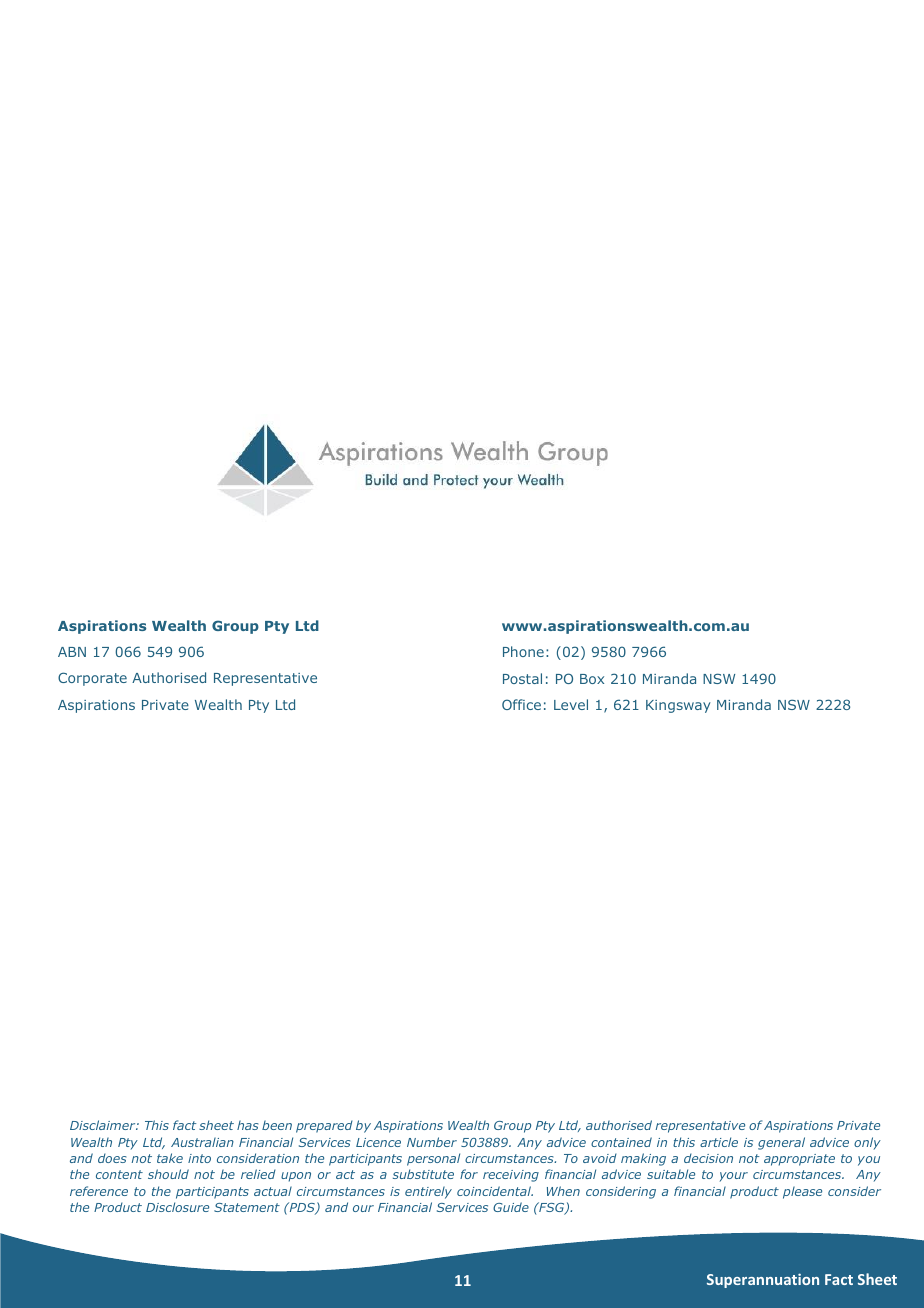 The width and height of the screenshot is (924, 1308). What do you see at coordinates (522, 678) in the screenshot?
I see `Postal` at bounding box center [522, 678].
